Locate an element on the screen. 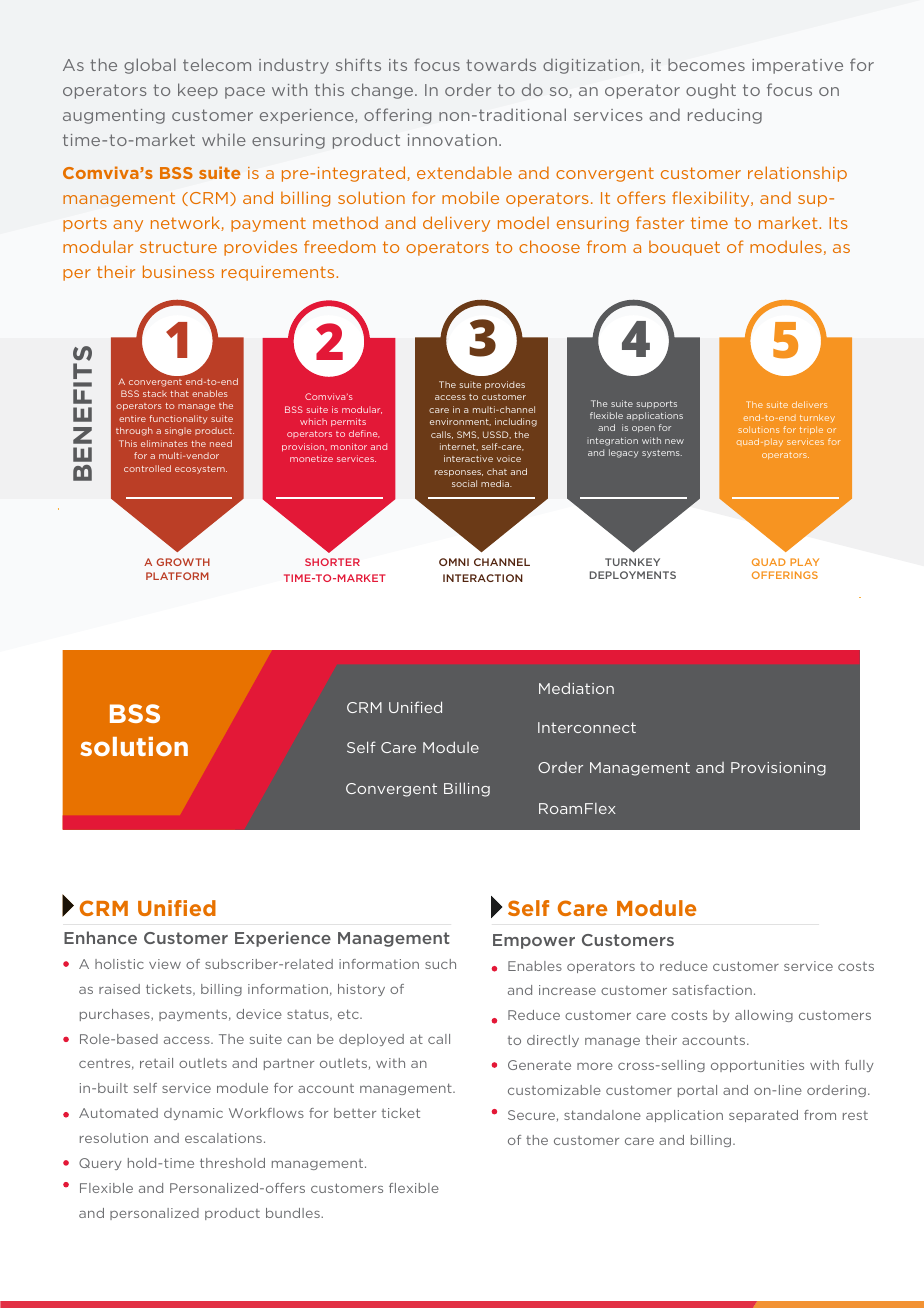 This screenshot has width=924, height=1308. towards is located at coordinates (501, 64).
